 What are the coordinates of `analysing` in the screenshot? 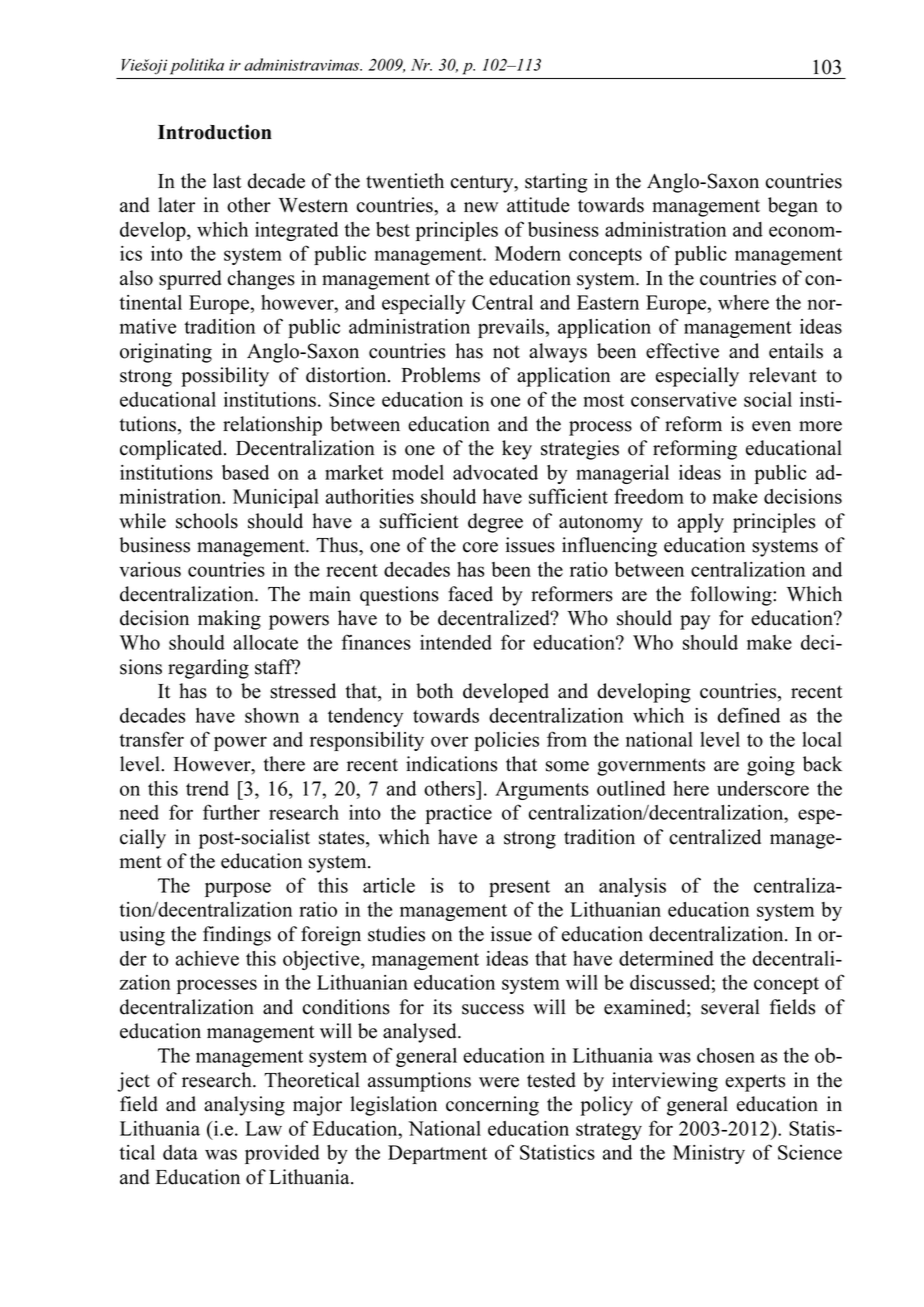 It's located at (244, 1106).
